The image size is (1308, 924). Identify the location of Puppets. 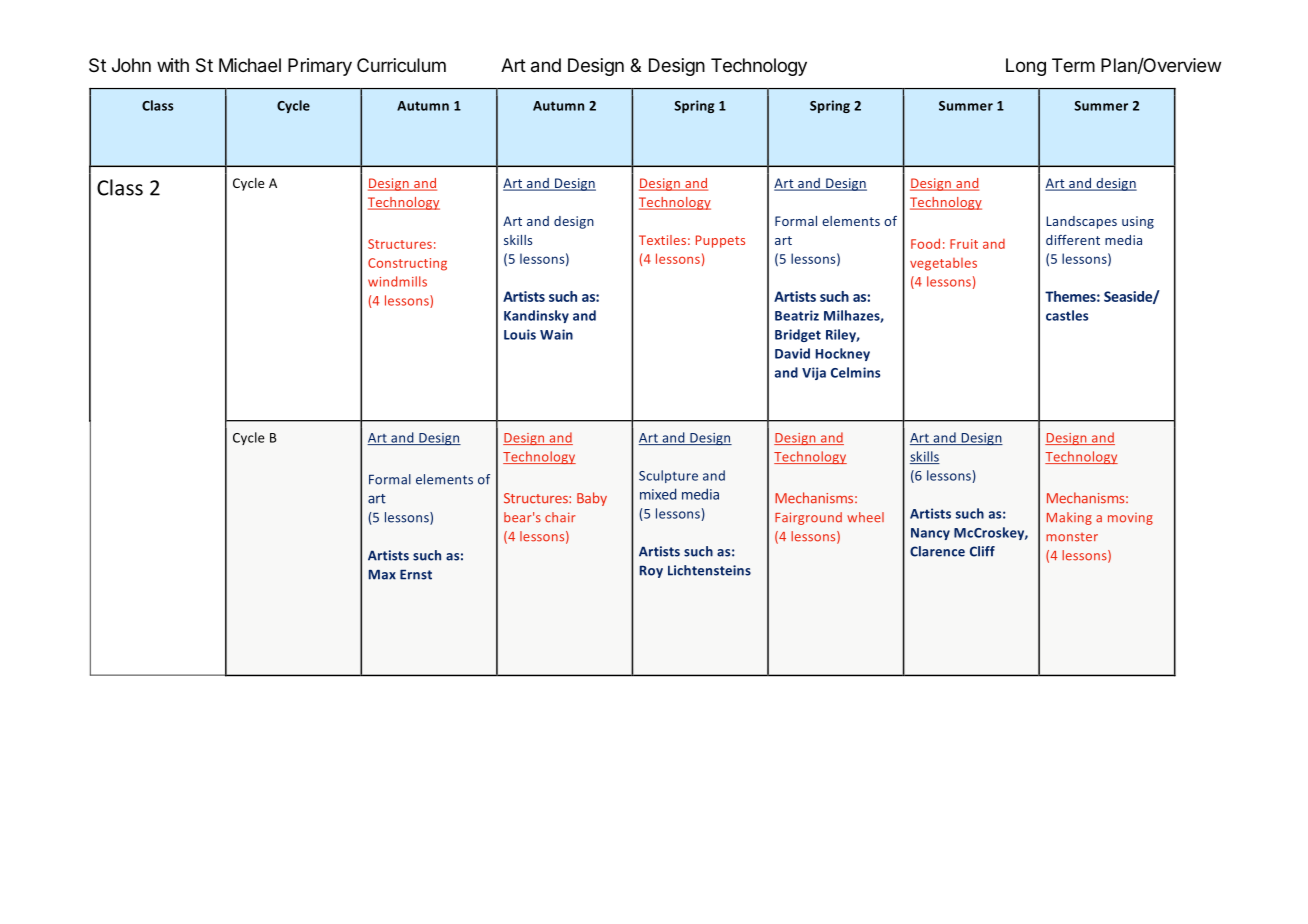
(720, 241).
